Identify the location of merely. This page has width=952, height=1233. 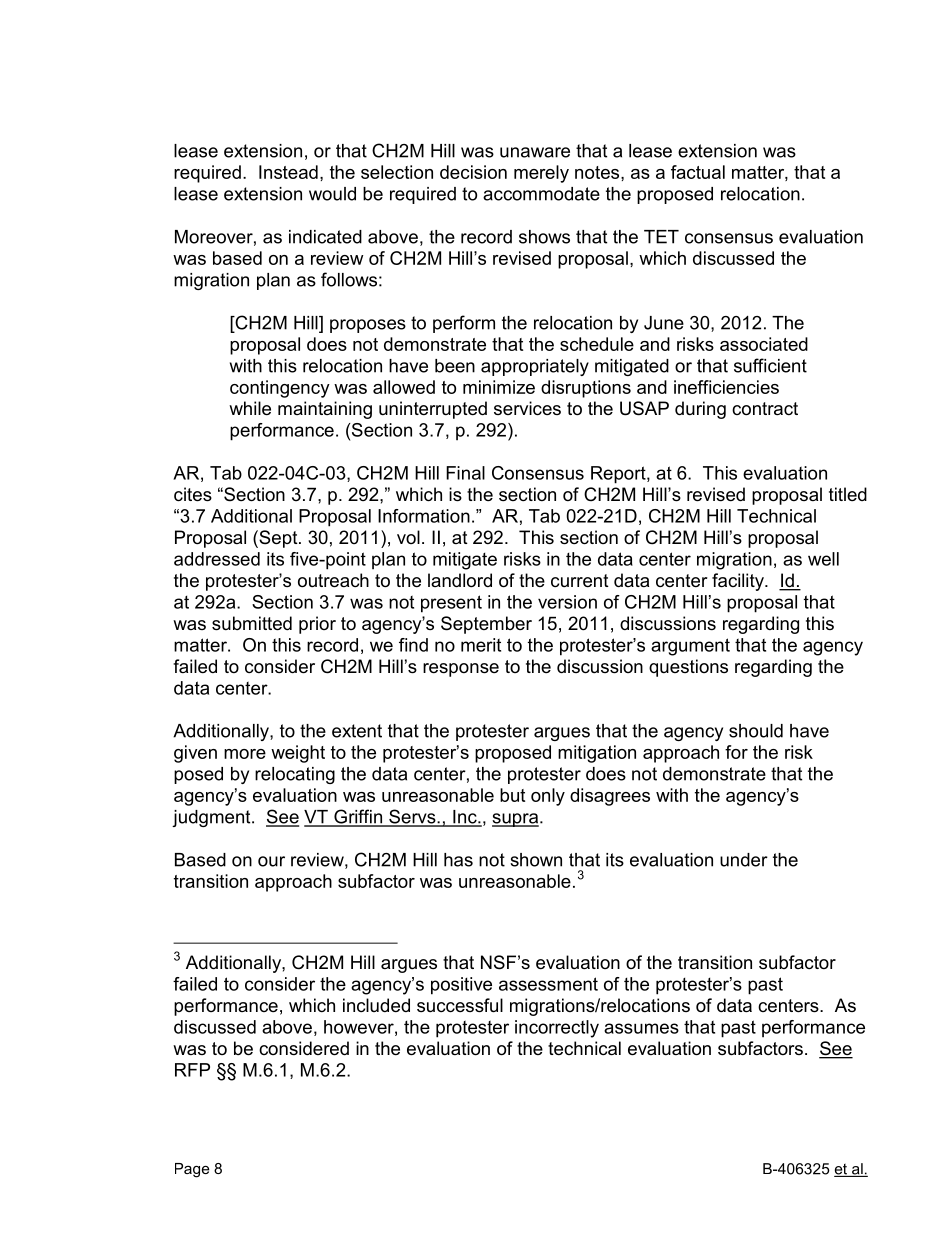
(541, 174).
